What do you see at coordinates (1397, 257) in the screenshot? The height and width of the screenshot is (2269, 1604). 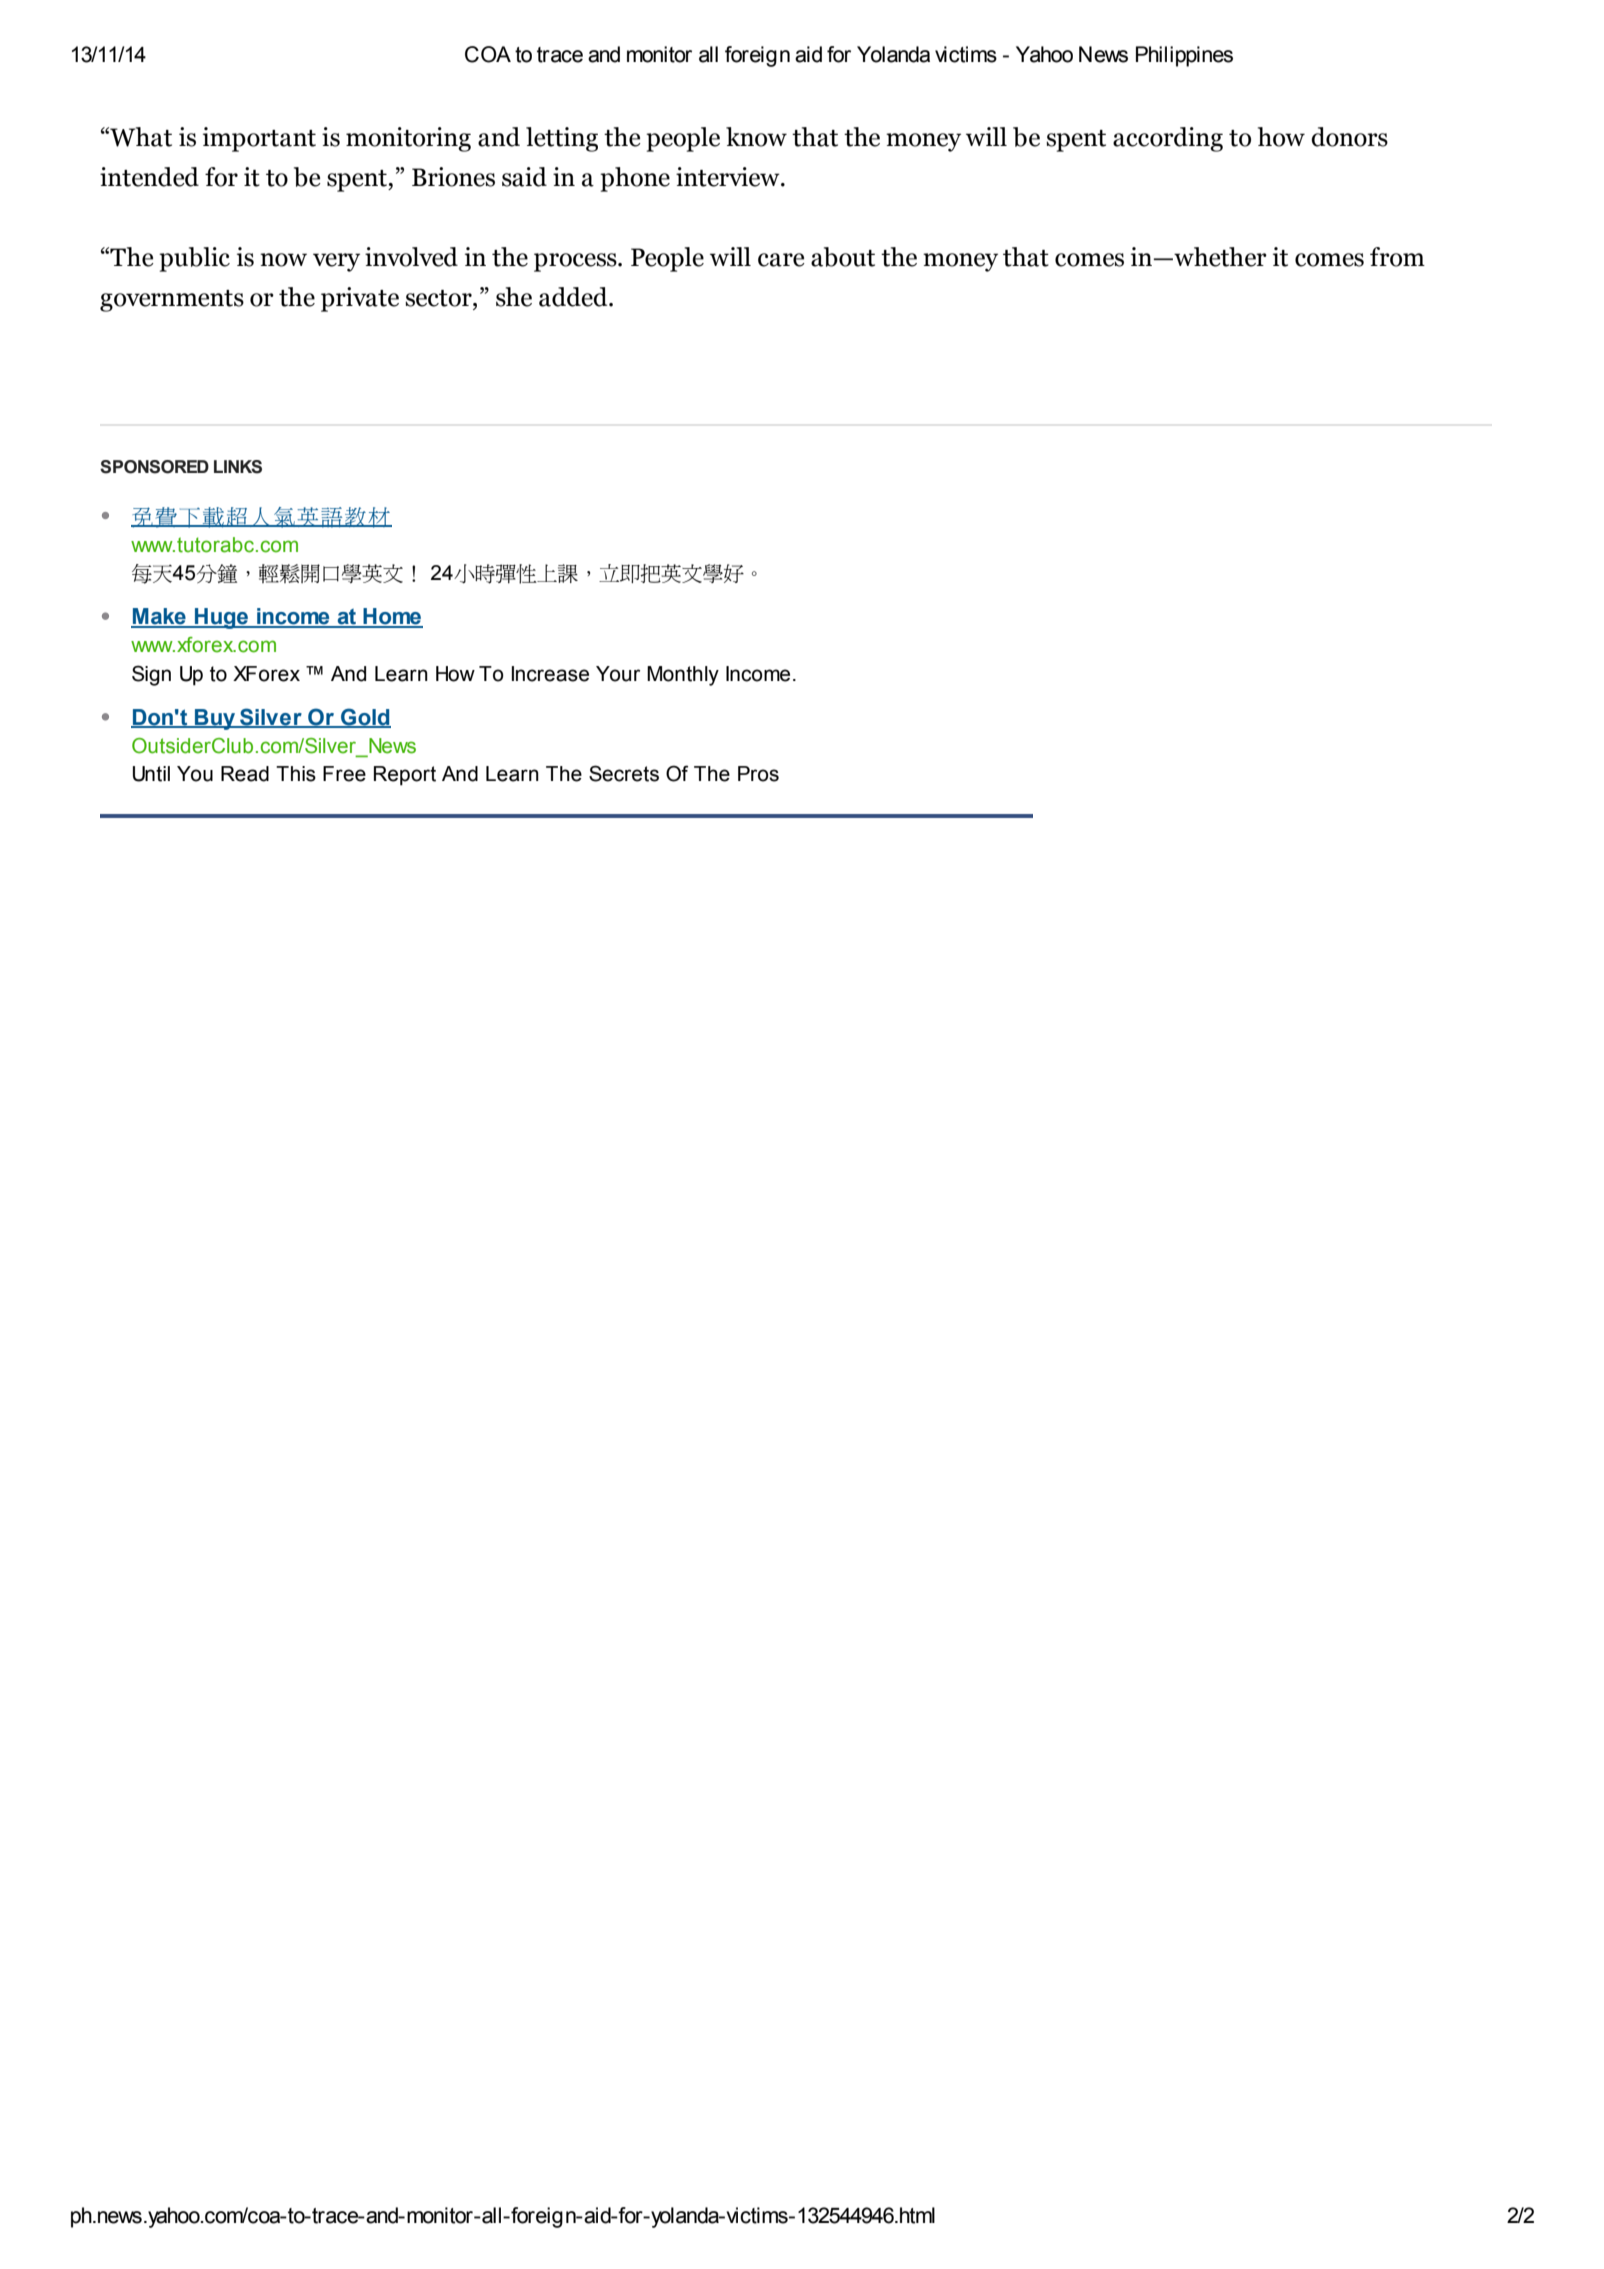 I see `from` at bounding box center [1397, 257].
